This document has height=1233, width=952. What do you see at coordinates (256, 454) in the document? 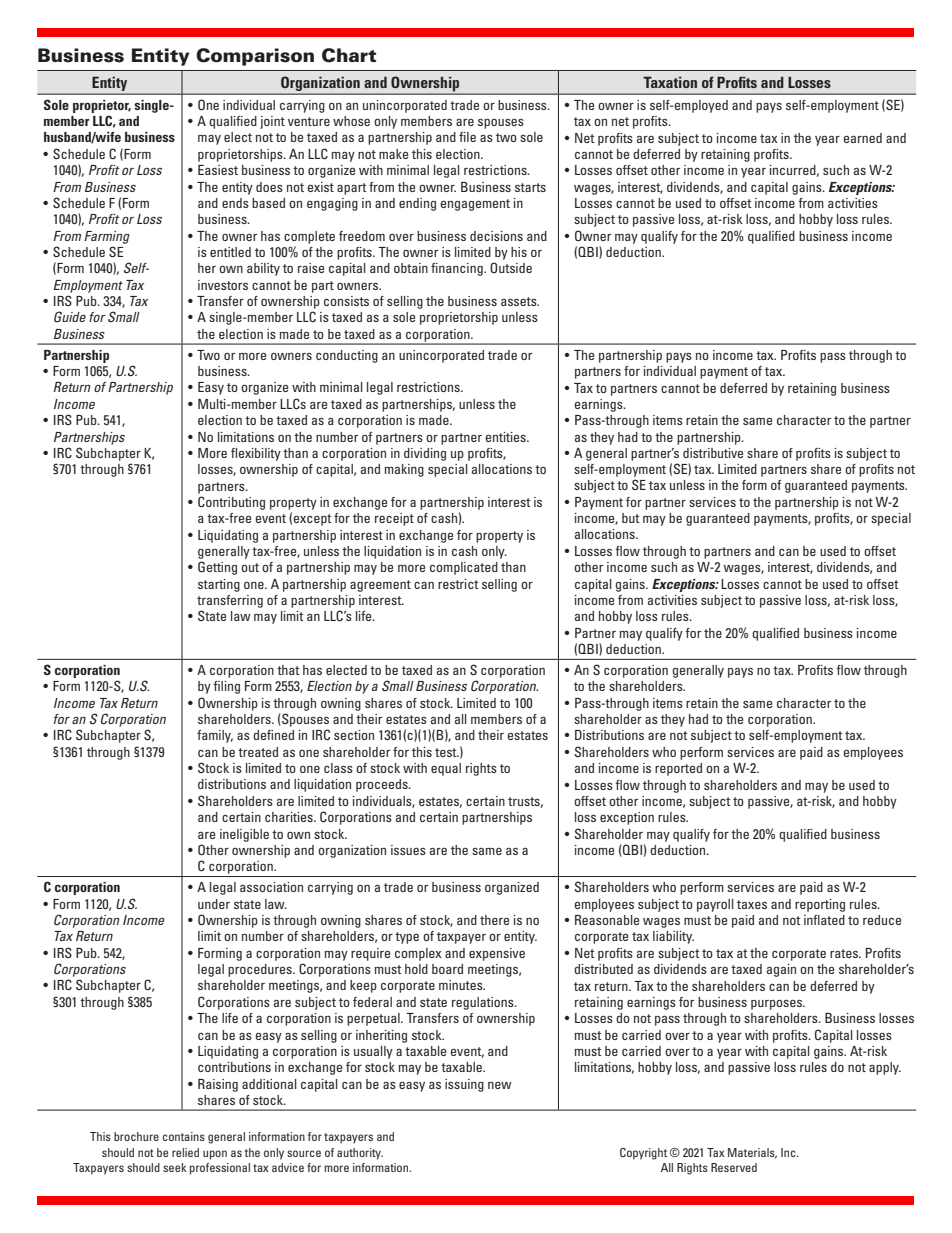
I see `flexibility` at bounding box center [256, 454].
